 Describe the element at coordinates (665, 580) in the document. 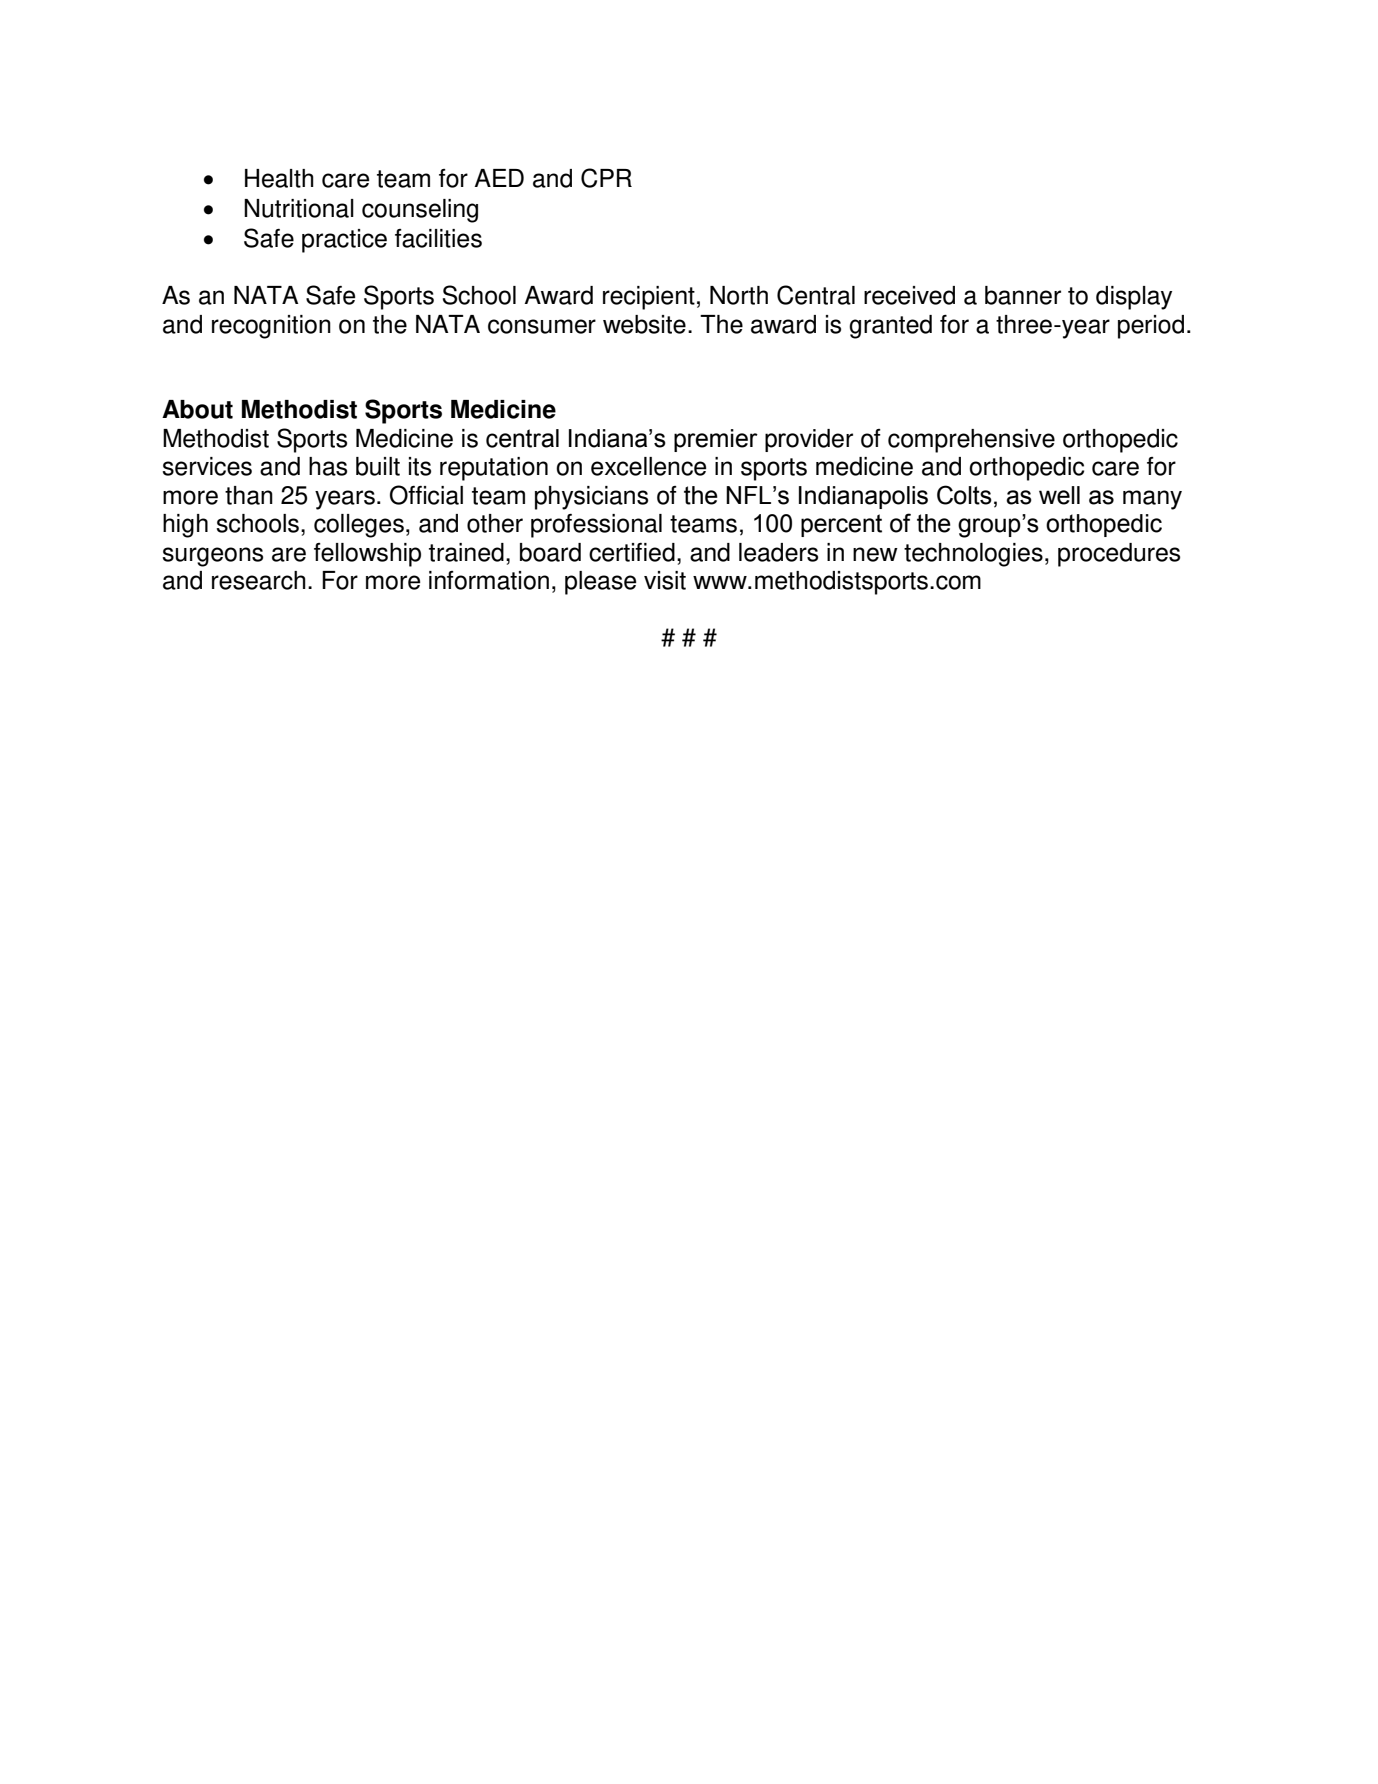

I see `visit` at that location.
